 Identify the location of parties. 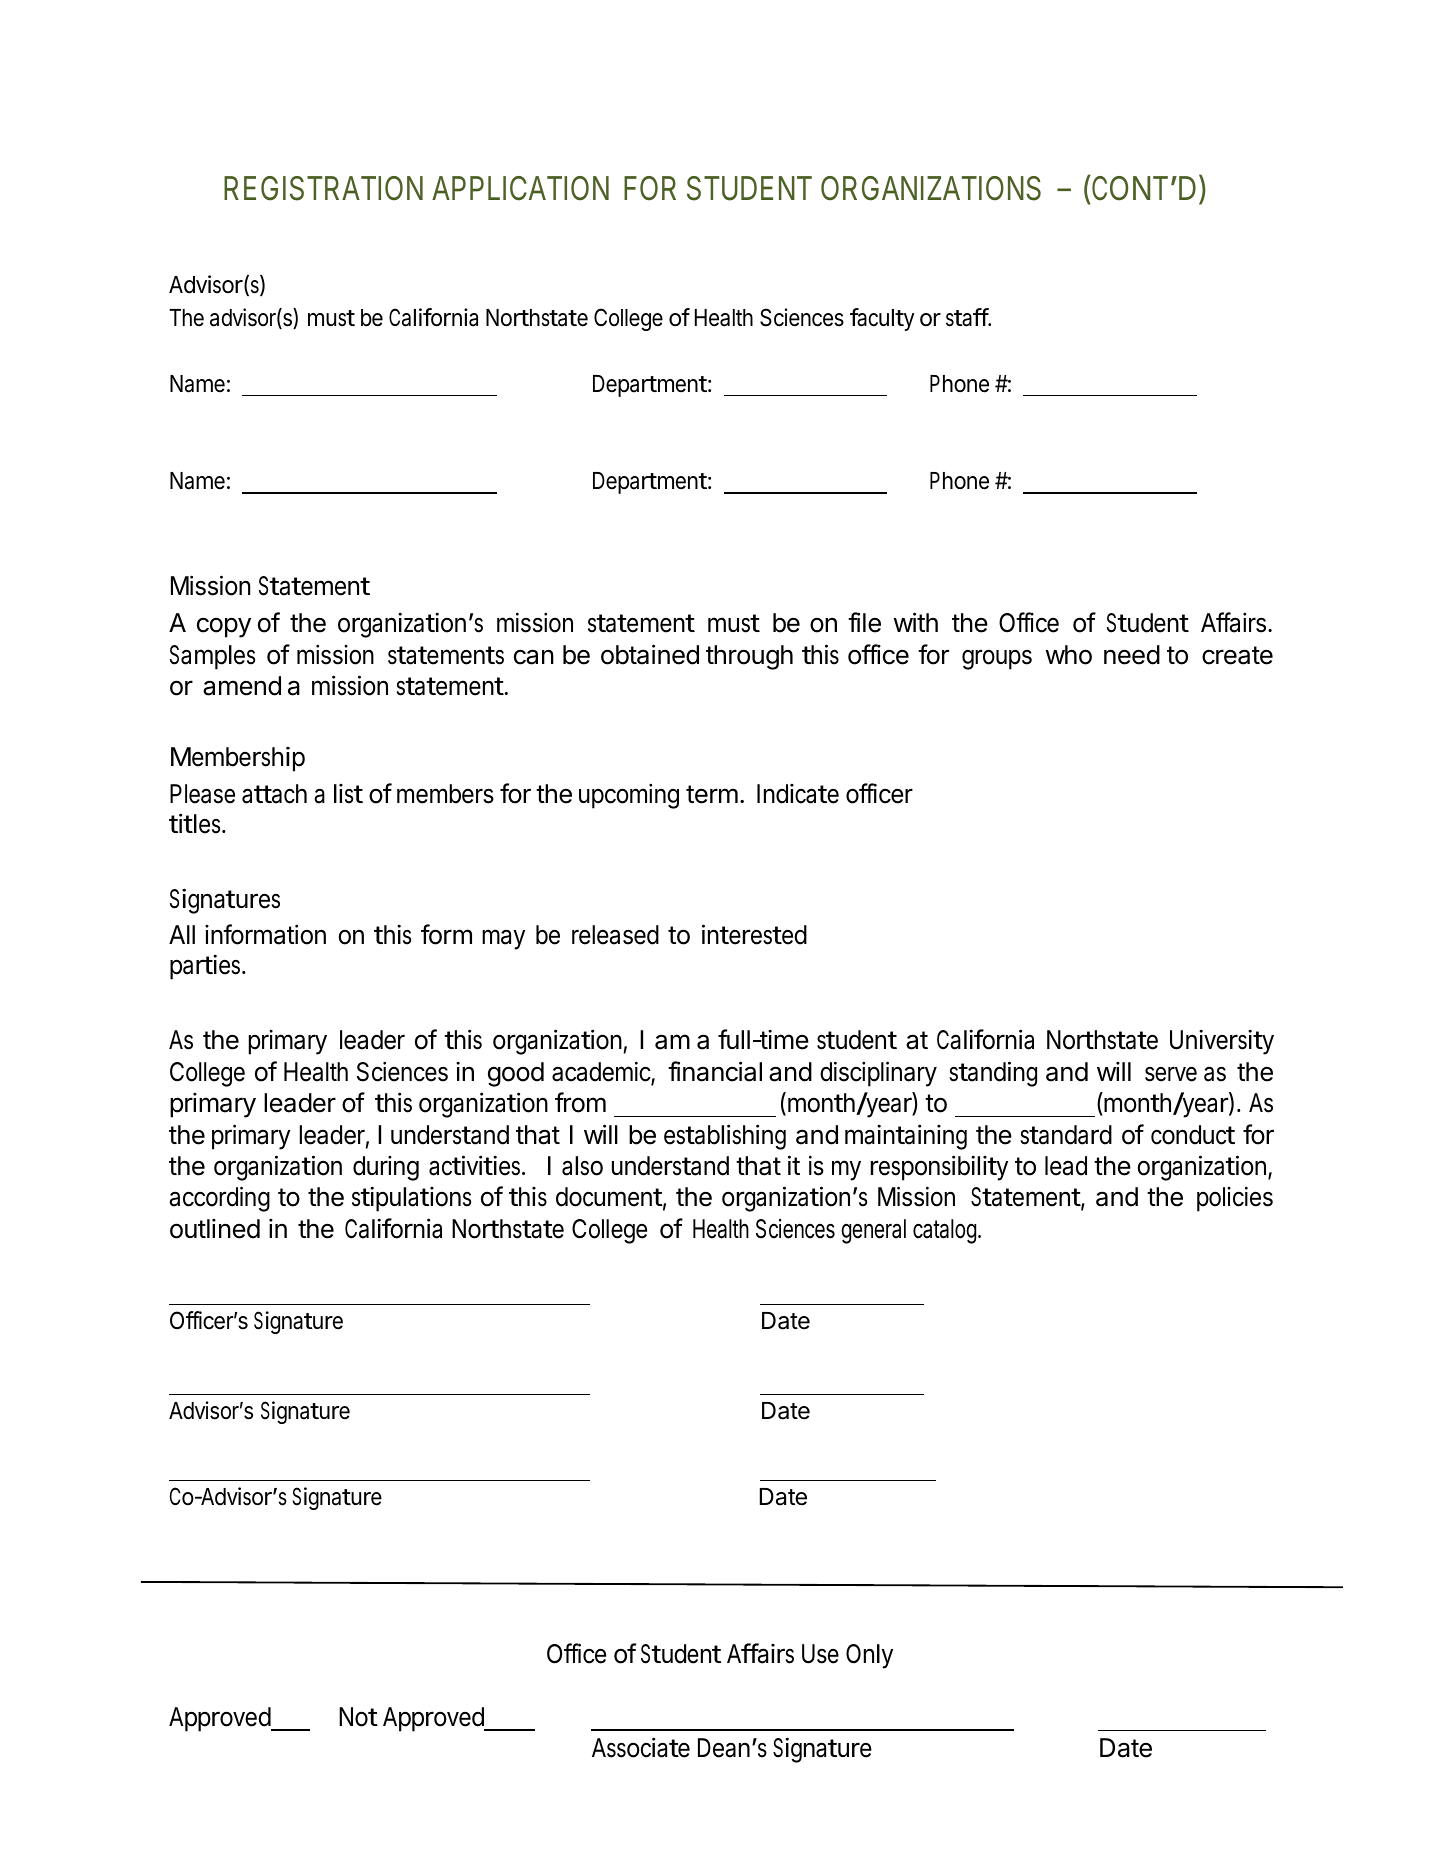
(205, 967).
